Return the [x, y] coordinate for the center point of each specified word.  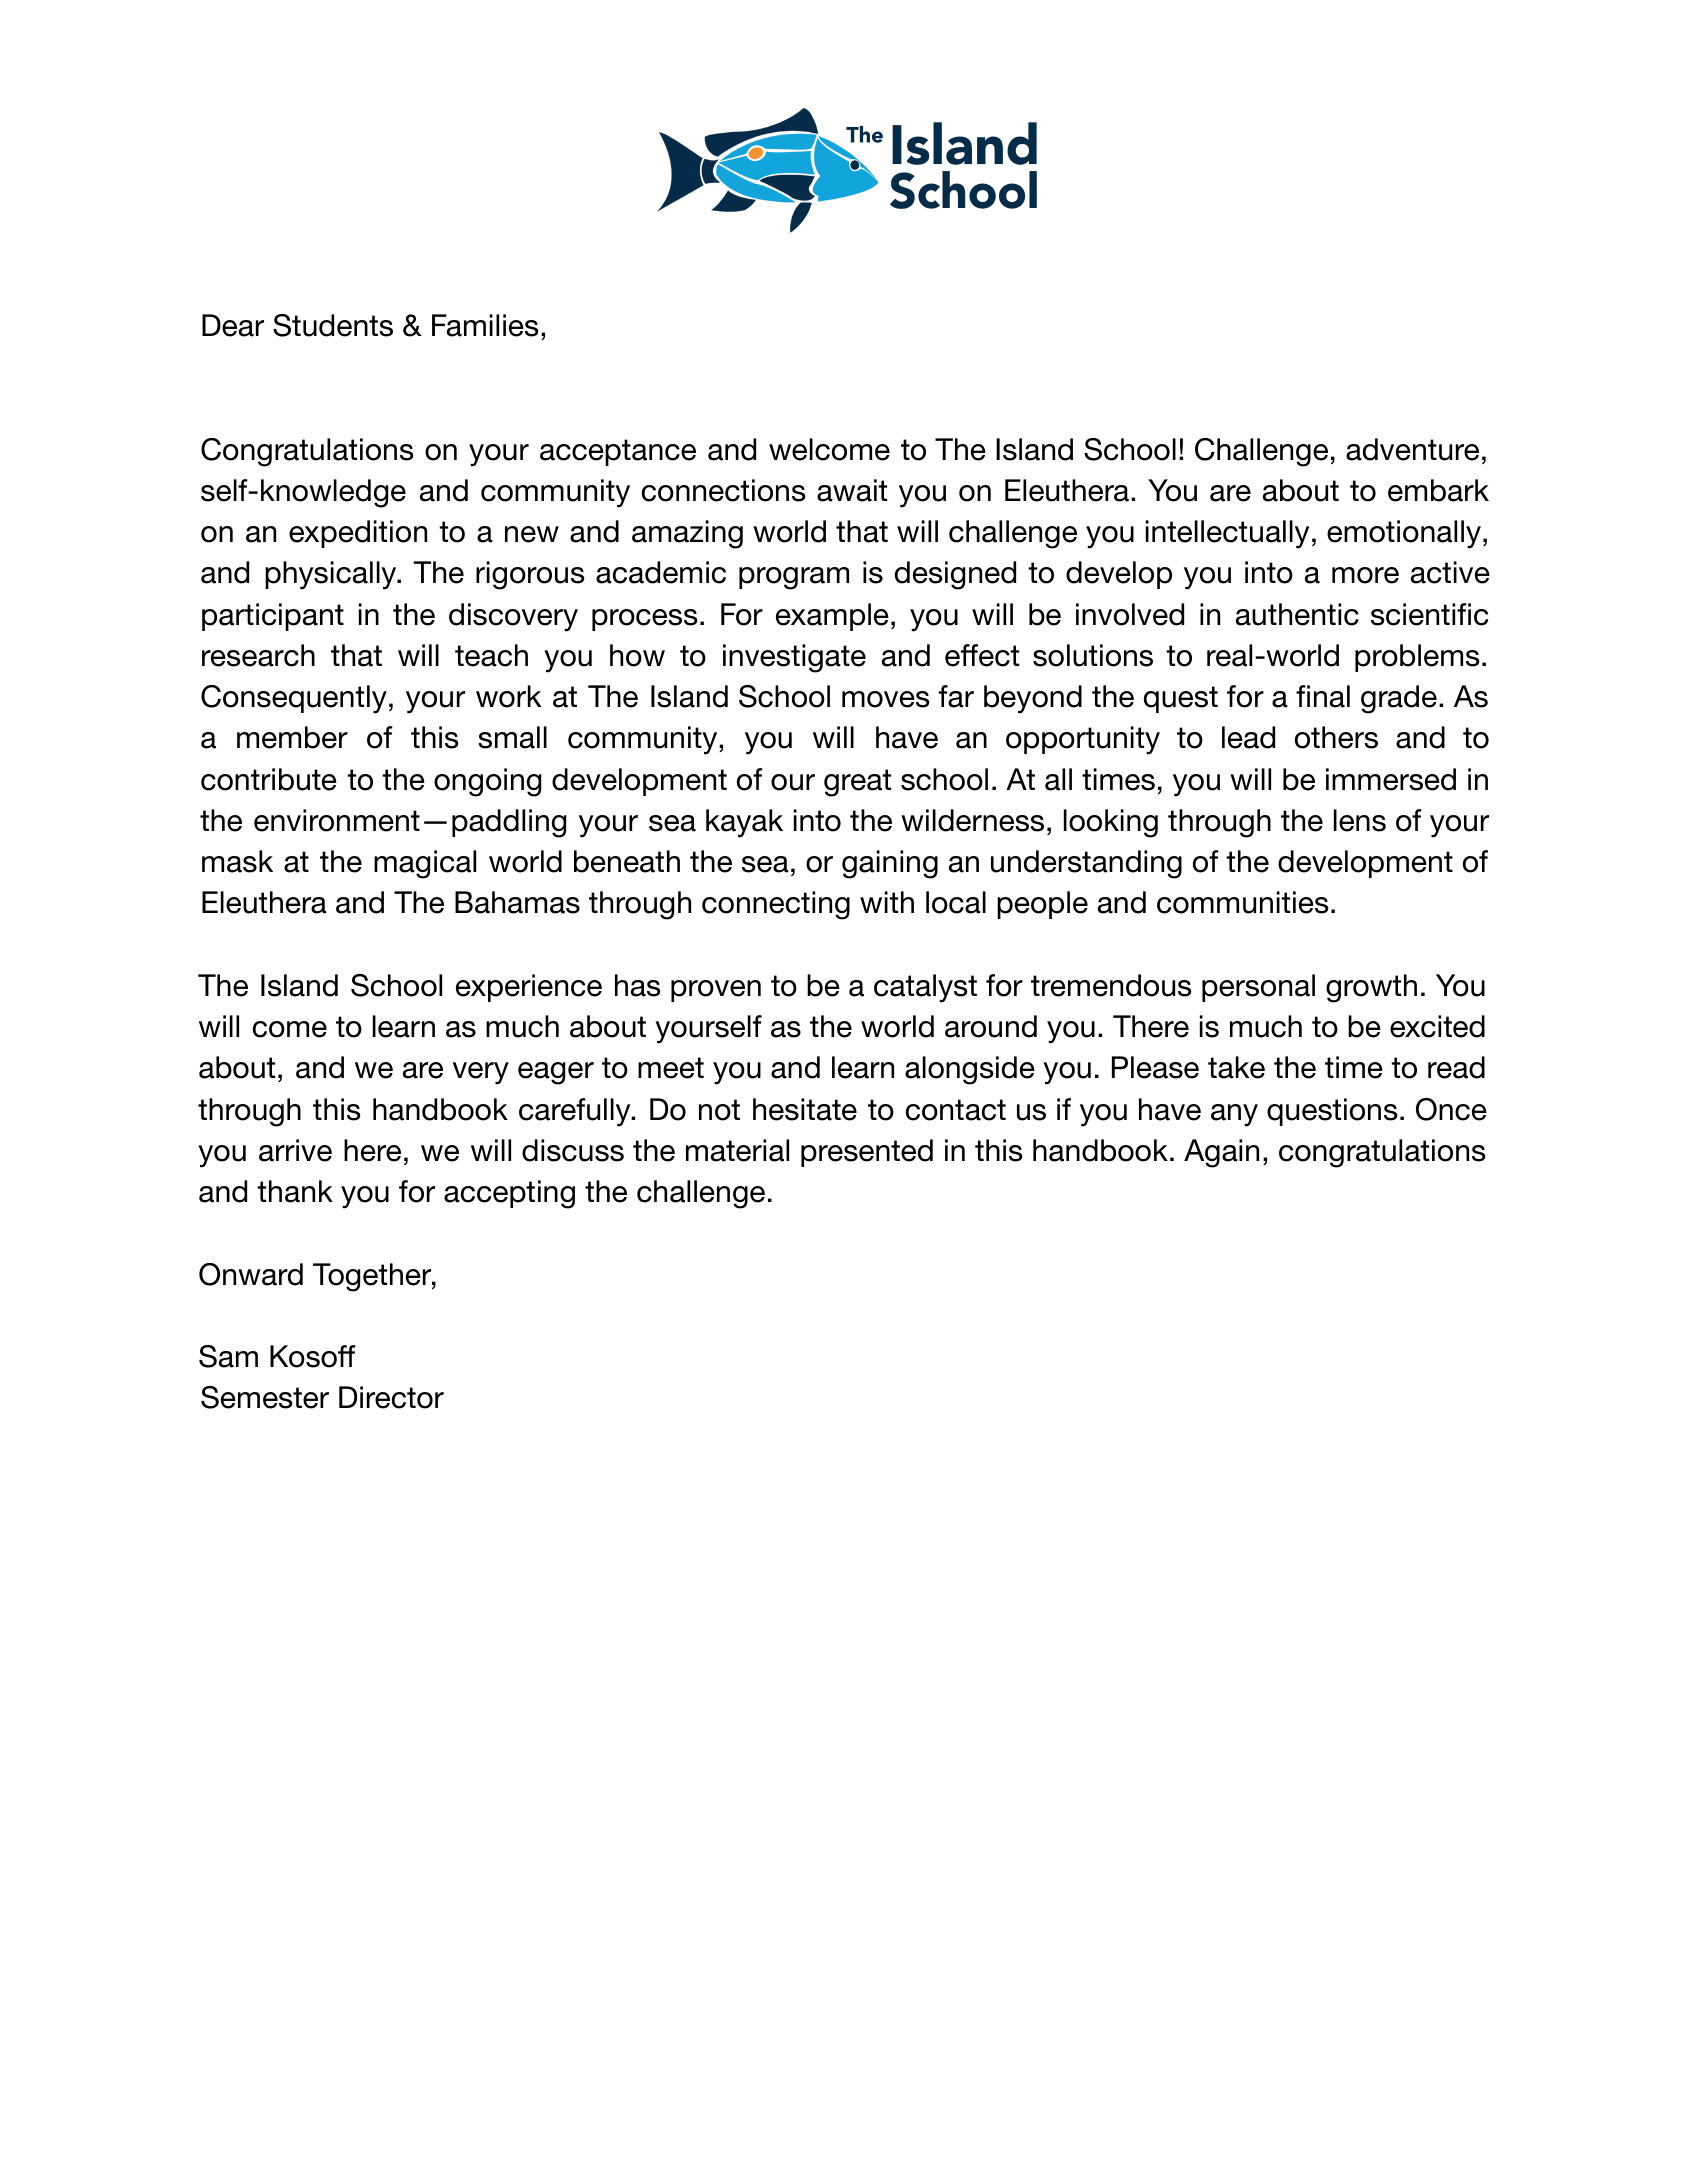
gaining [890, 864]
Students [333, 325]
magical [425, 864]
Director [391, 1397]
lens [1360, 820]
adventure [1412, 449]
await [852, 490]
